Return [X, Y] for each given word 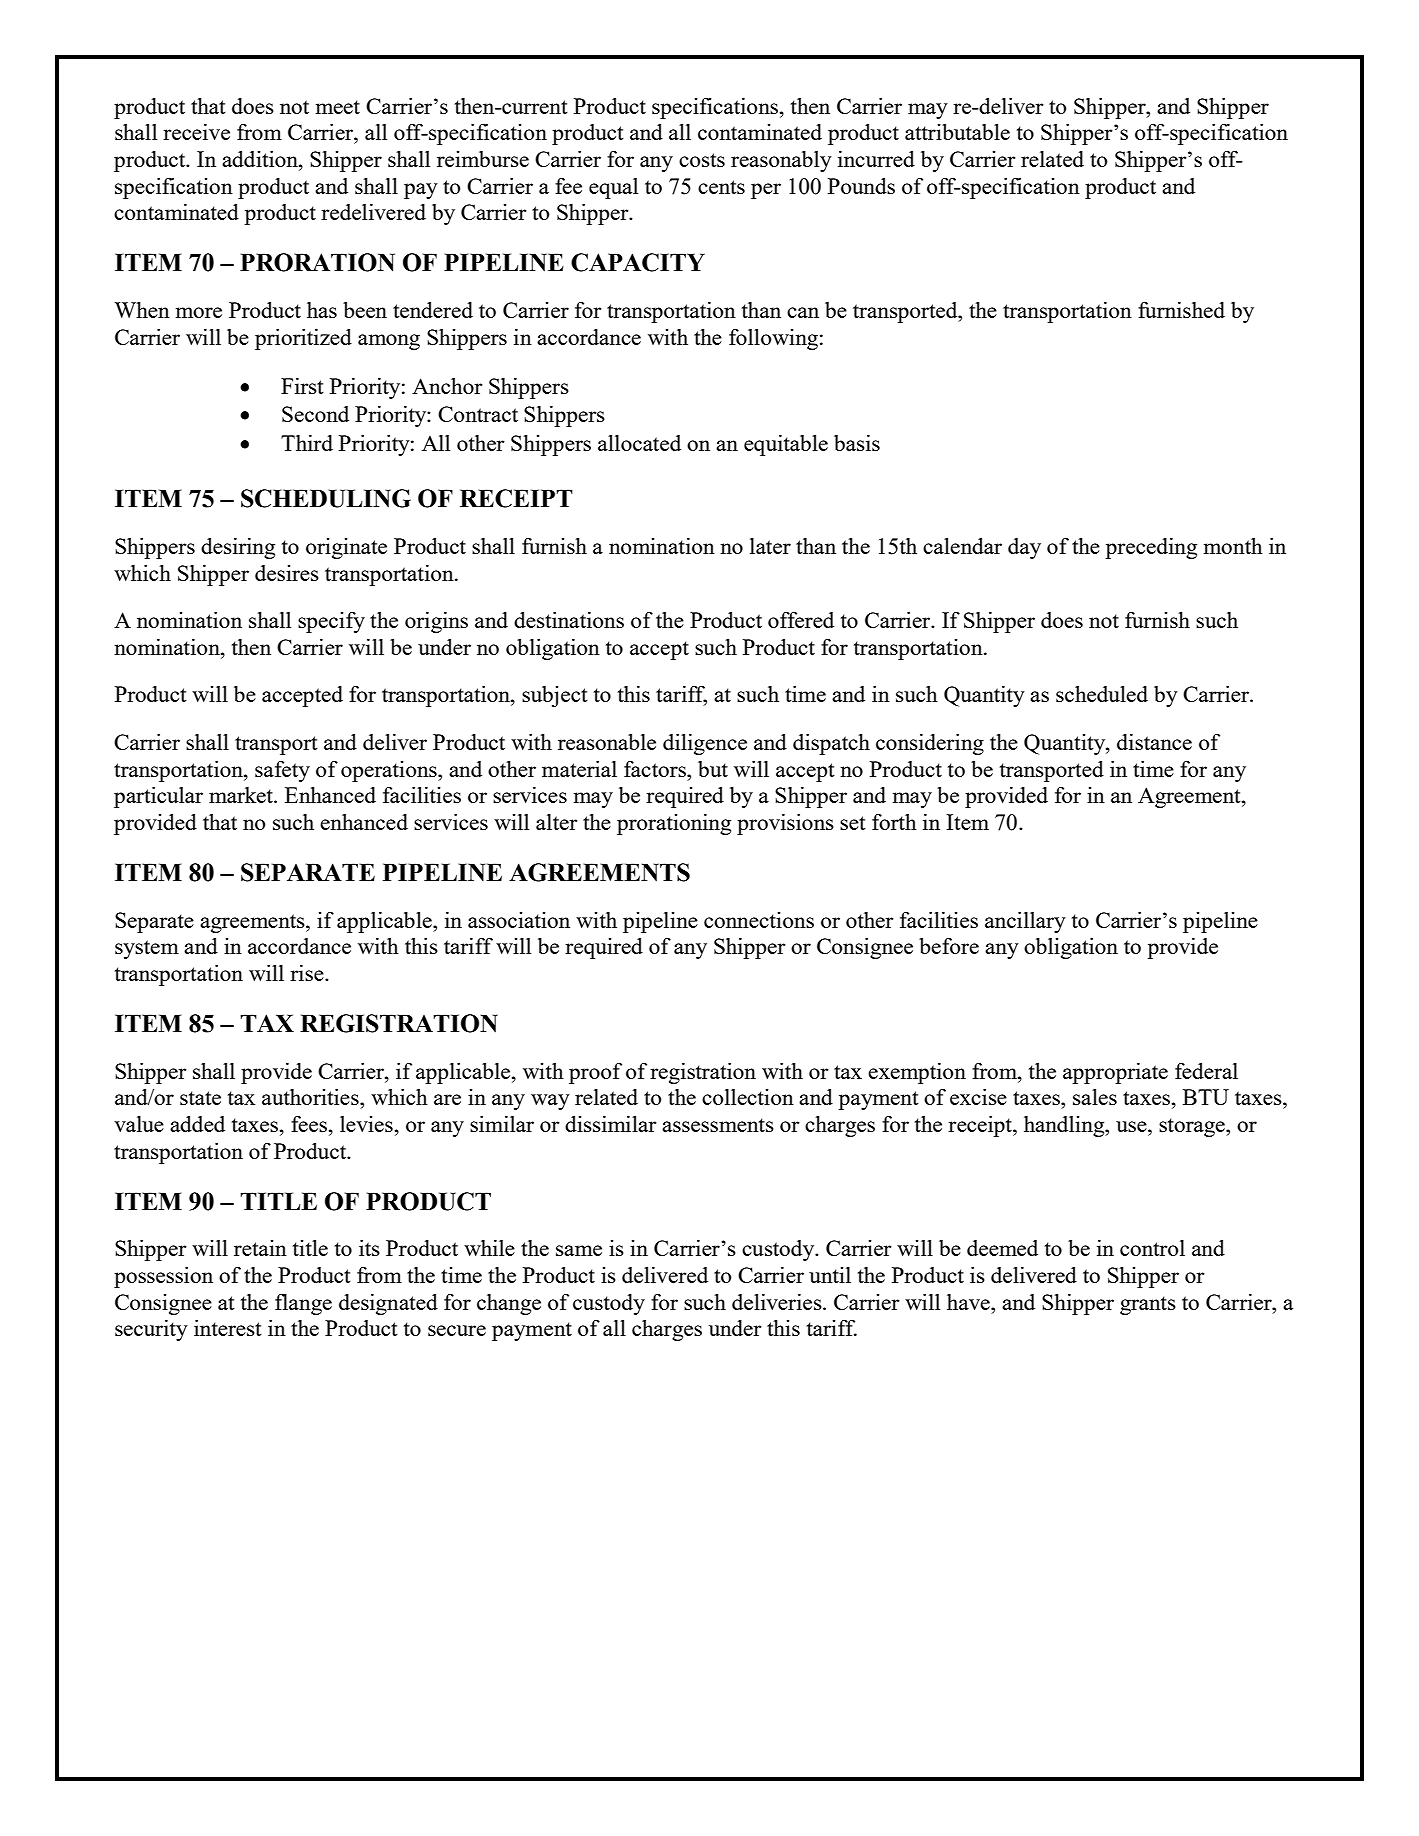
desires [287, 573]
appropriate [1115, 1073]
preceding [1151, 548]
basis [857, 443]
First [302, 386]
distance [1154, 742]
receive [196, 132]
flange [303, 1304]
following [773, 339]
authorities [311, 1097]
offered [801, 619]
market [242, 795]
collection [748, 1097]
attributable [957, 132]
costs [702, 160]
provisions [785, 824]
